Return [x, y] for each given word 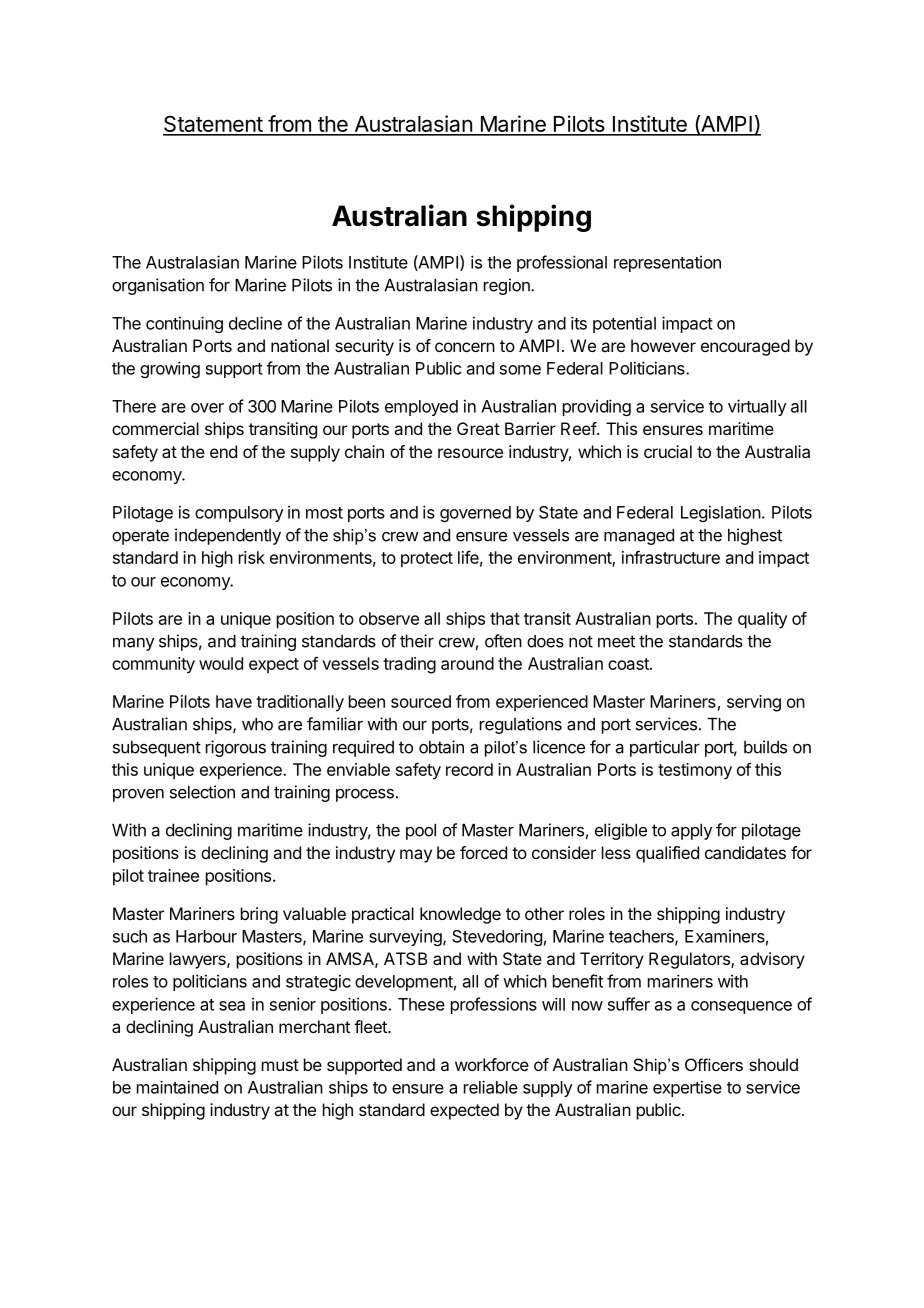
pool [421, 832]
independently [228, 536]
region [508, 286]
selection [202, 792]
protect [427, 560]
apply [691, 832]
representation [667, 264]
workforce [492, 1064]
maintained [177, 1087]
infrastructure [671, 557]
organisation [158, 286]
